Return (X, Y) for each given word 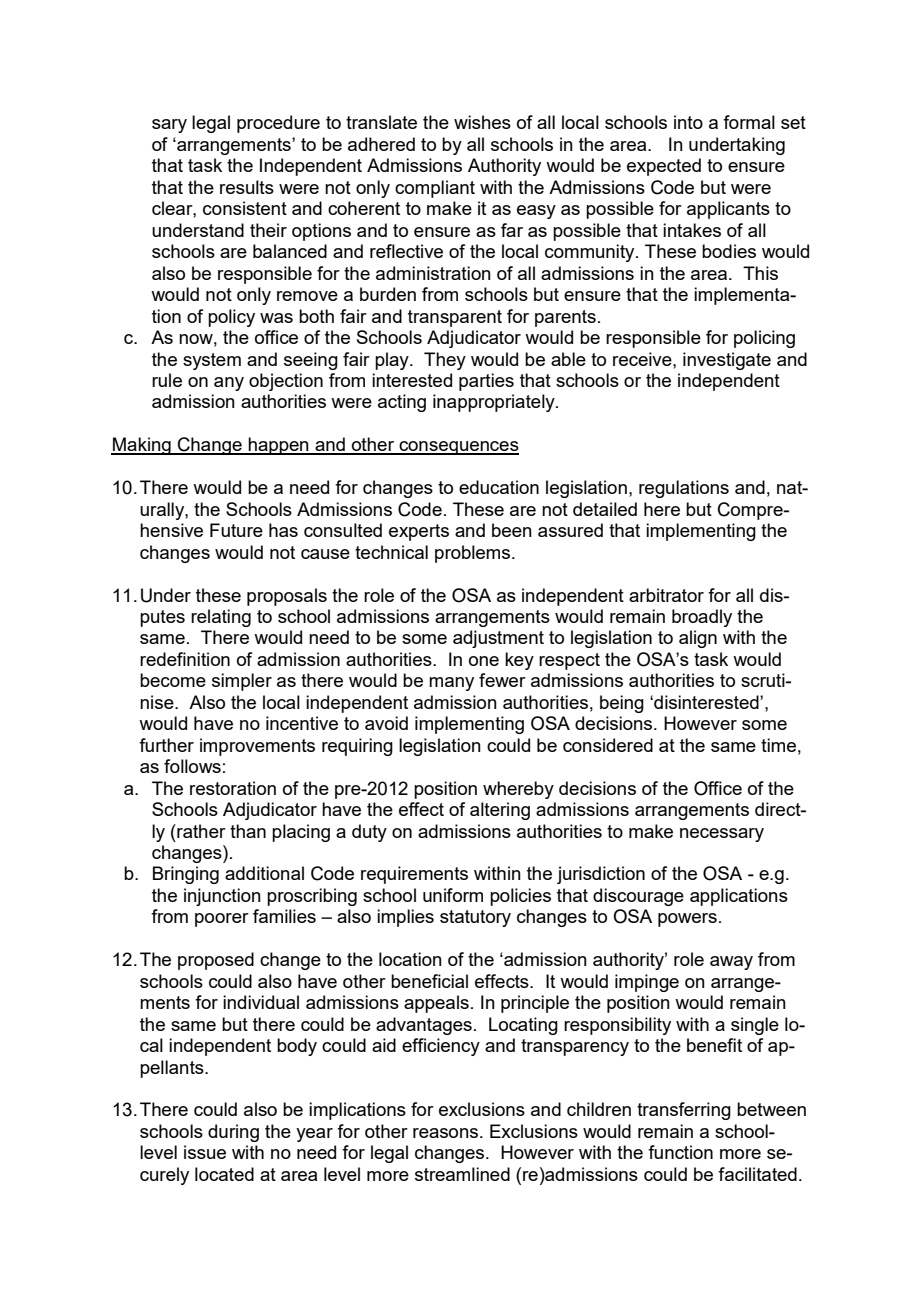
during (233, 1133)
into (688, 122)
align (698, 639)
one (484, 661)
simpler (242, 682)
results (247, 187)
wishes (482, 122)
